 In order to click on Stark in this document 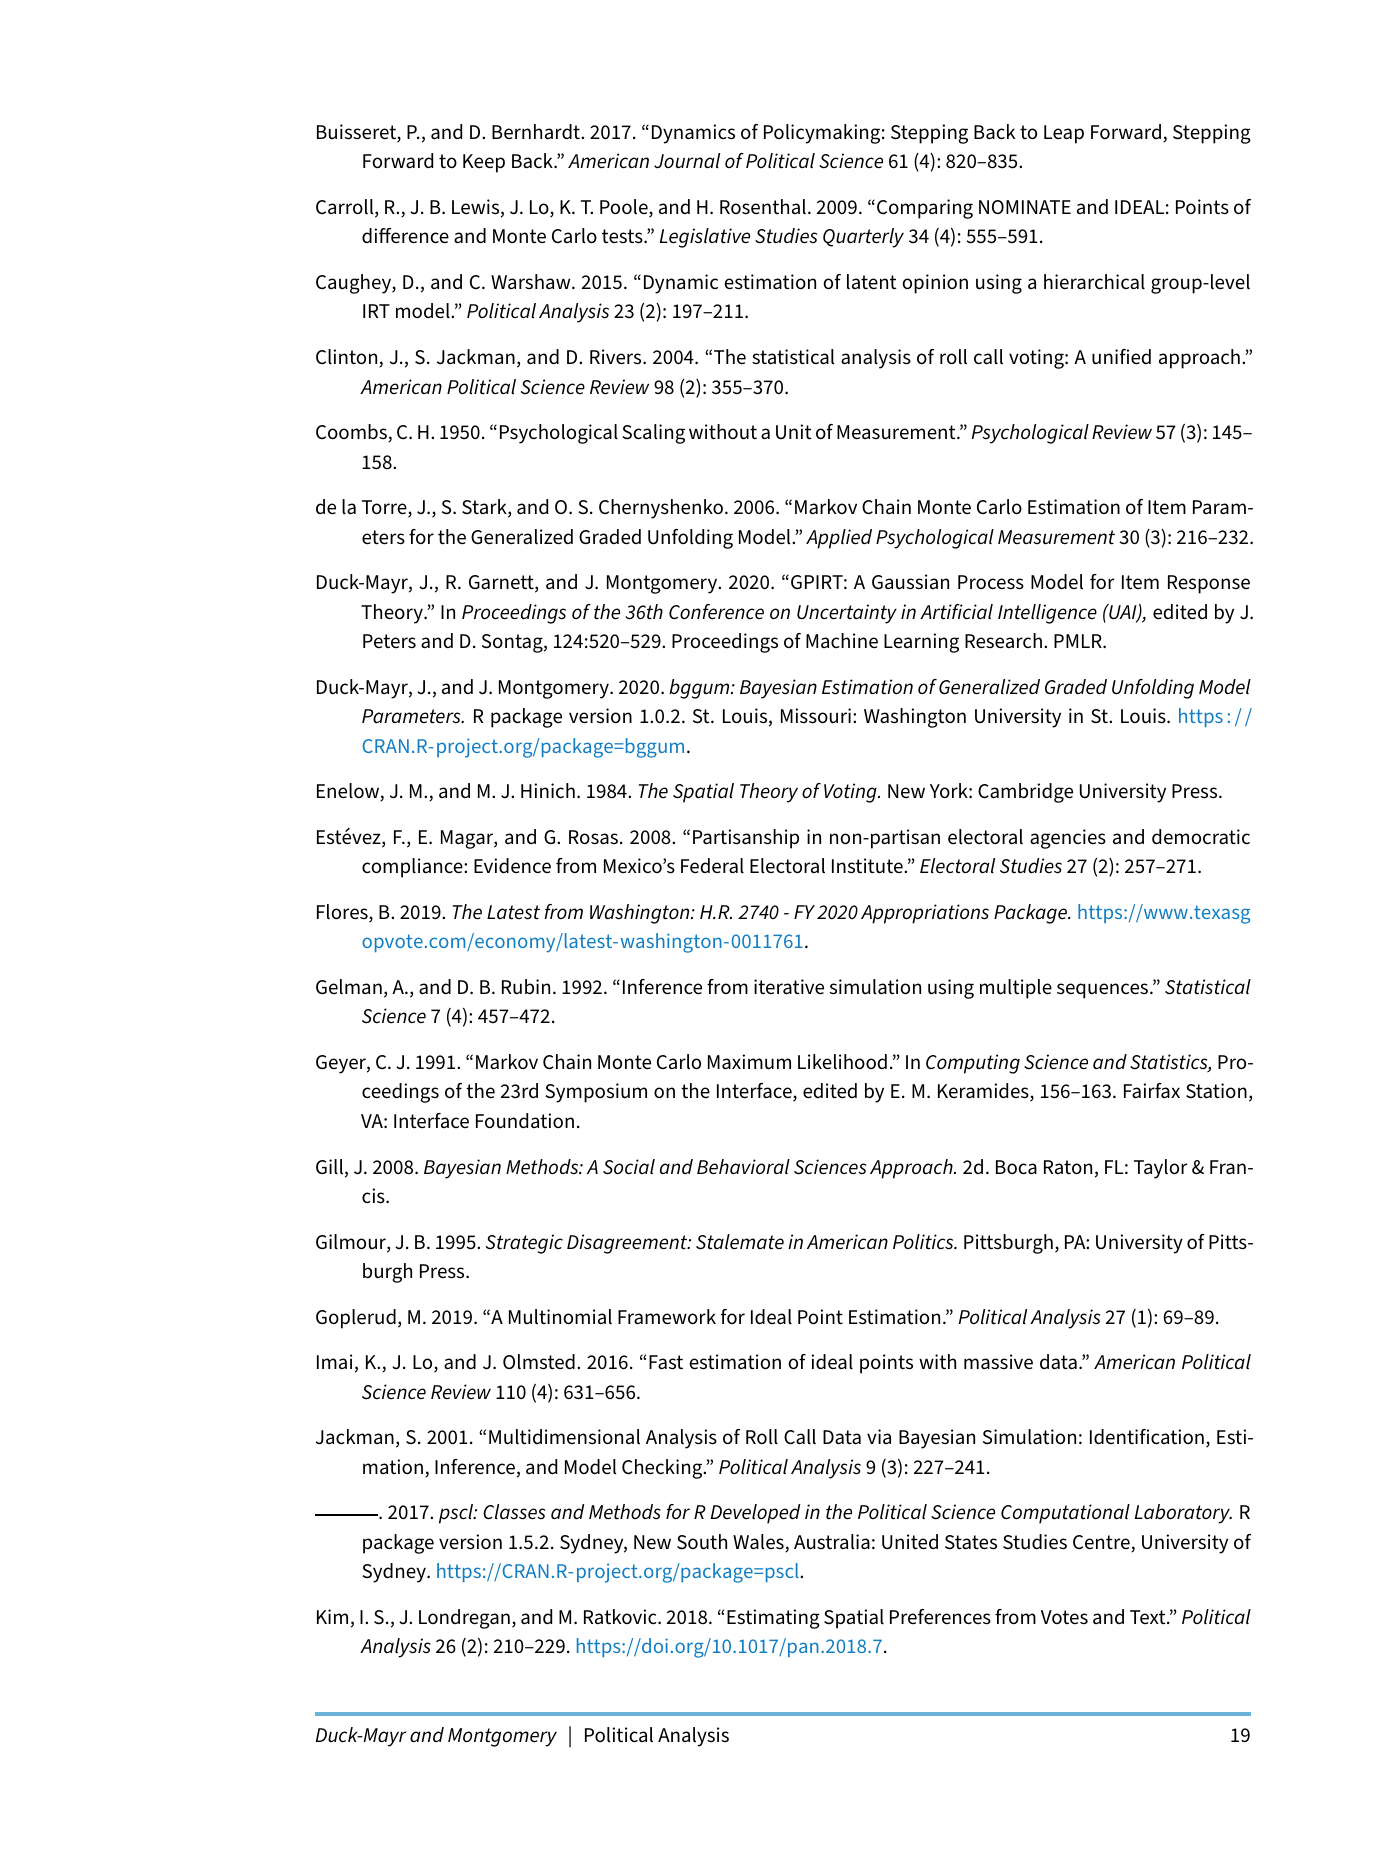, I will do `click(485, 508)`.
